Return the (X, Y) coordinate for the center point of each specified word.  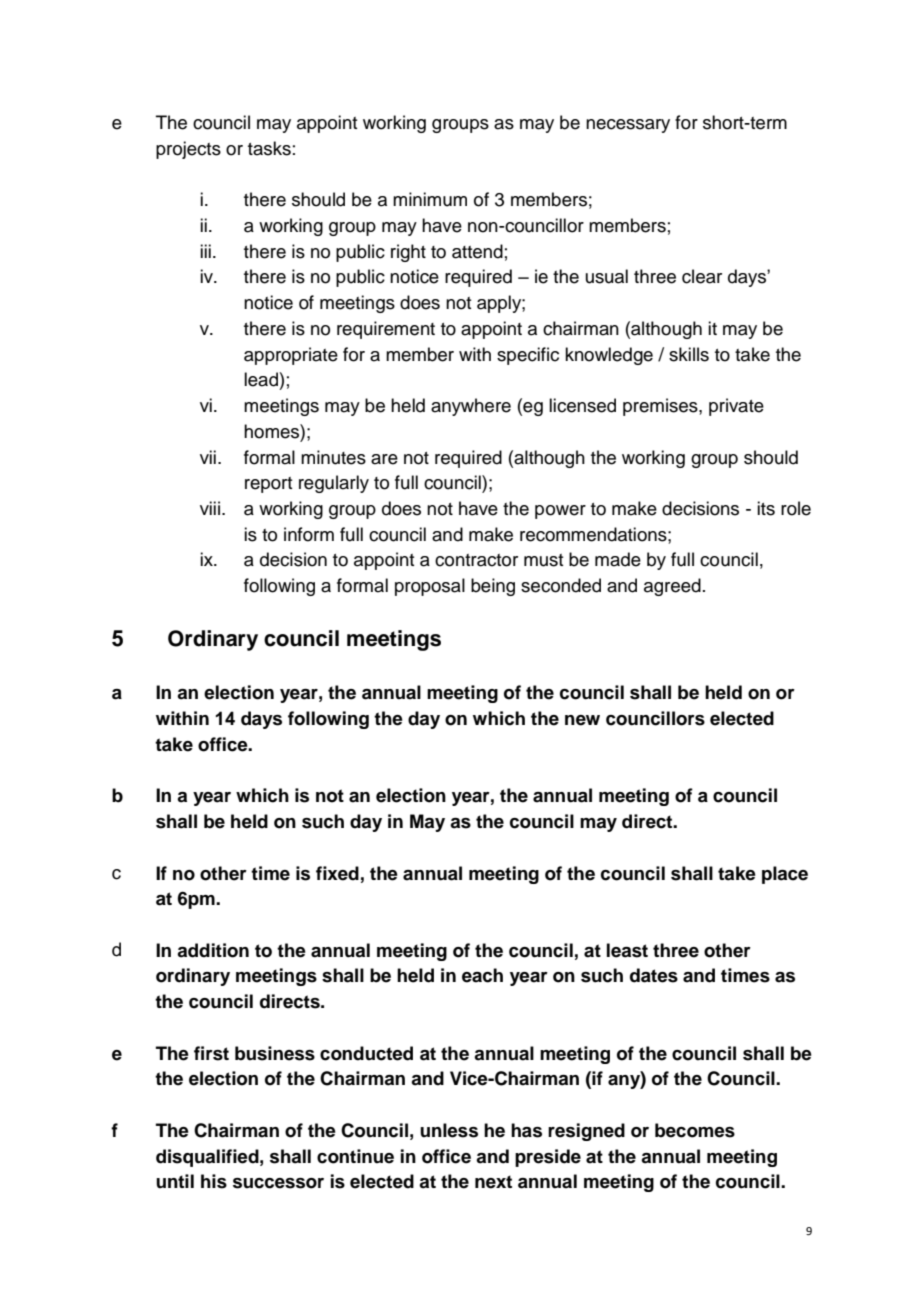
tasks (269, 148)
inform (309, 534)
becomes (695, 1130)
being (493, 587)
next (493, 1182)
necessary (628, 126)
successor (278, 1183)
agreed (672, 587)
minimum (430, 199)
